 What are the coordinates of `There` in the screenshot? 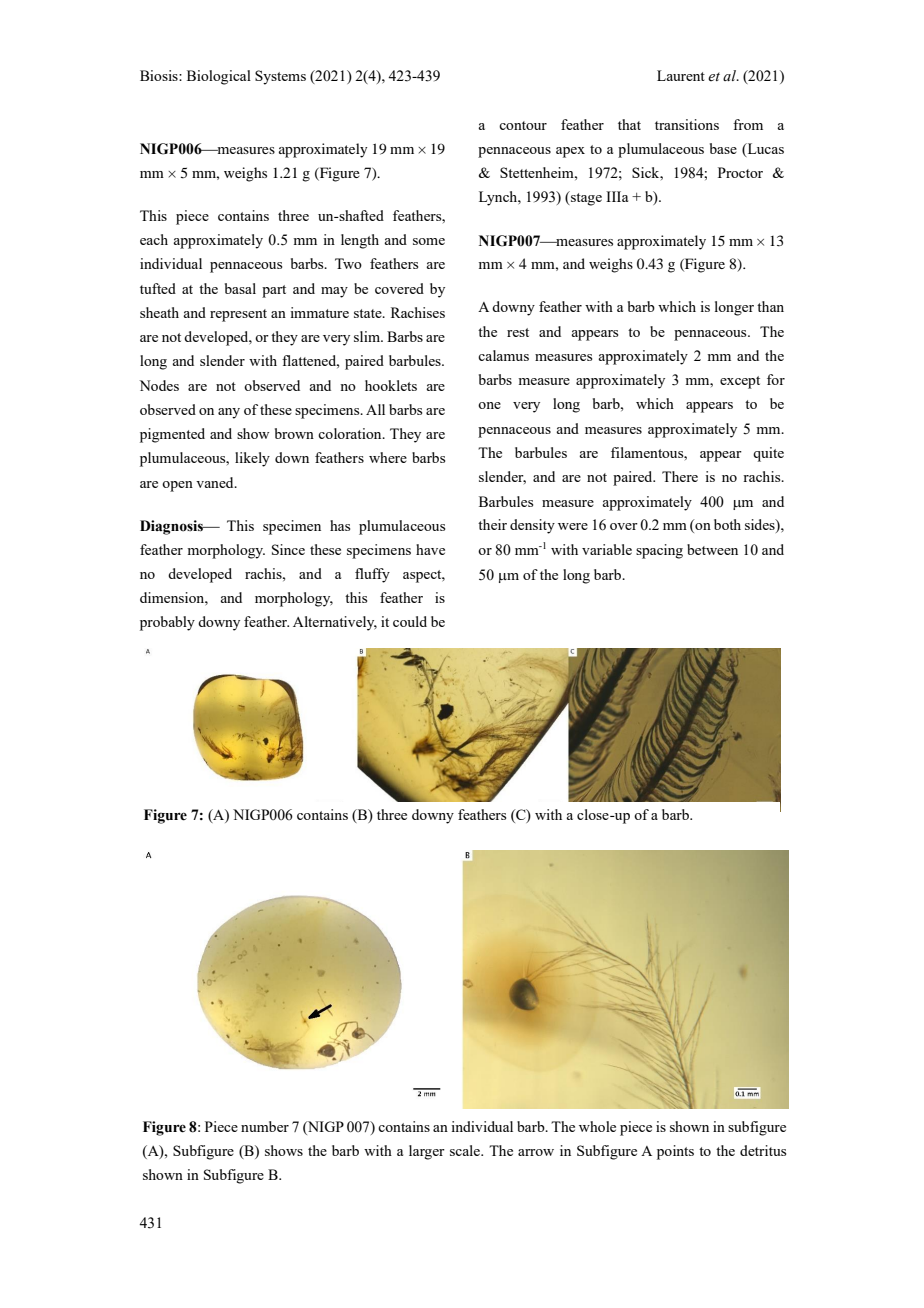 It's located at (680, 476).
